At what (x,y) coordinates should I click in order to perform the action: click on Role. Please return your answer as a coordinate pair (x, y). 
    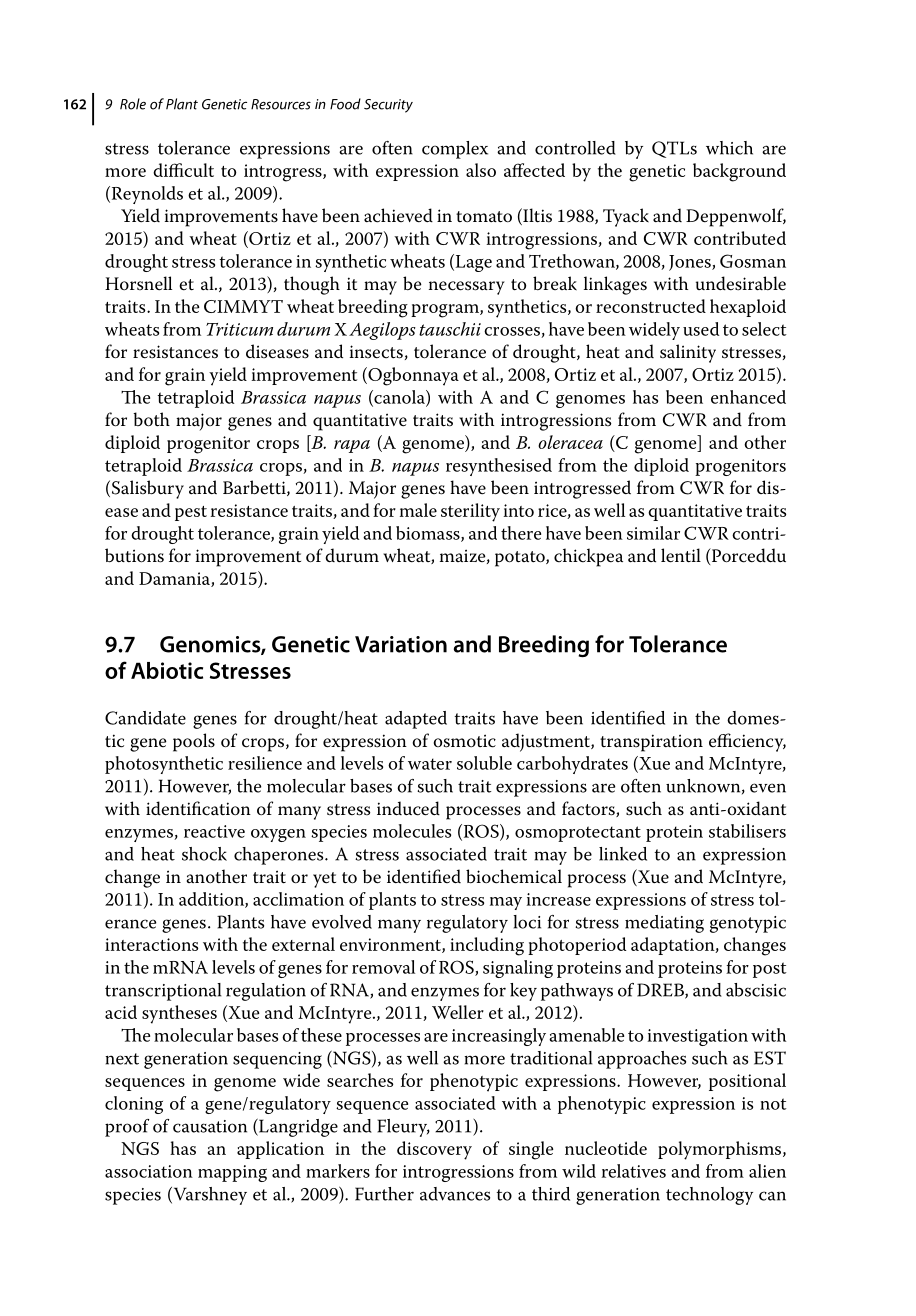
    Looking at the image, I should click on (133, 104).
